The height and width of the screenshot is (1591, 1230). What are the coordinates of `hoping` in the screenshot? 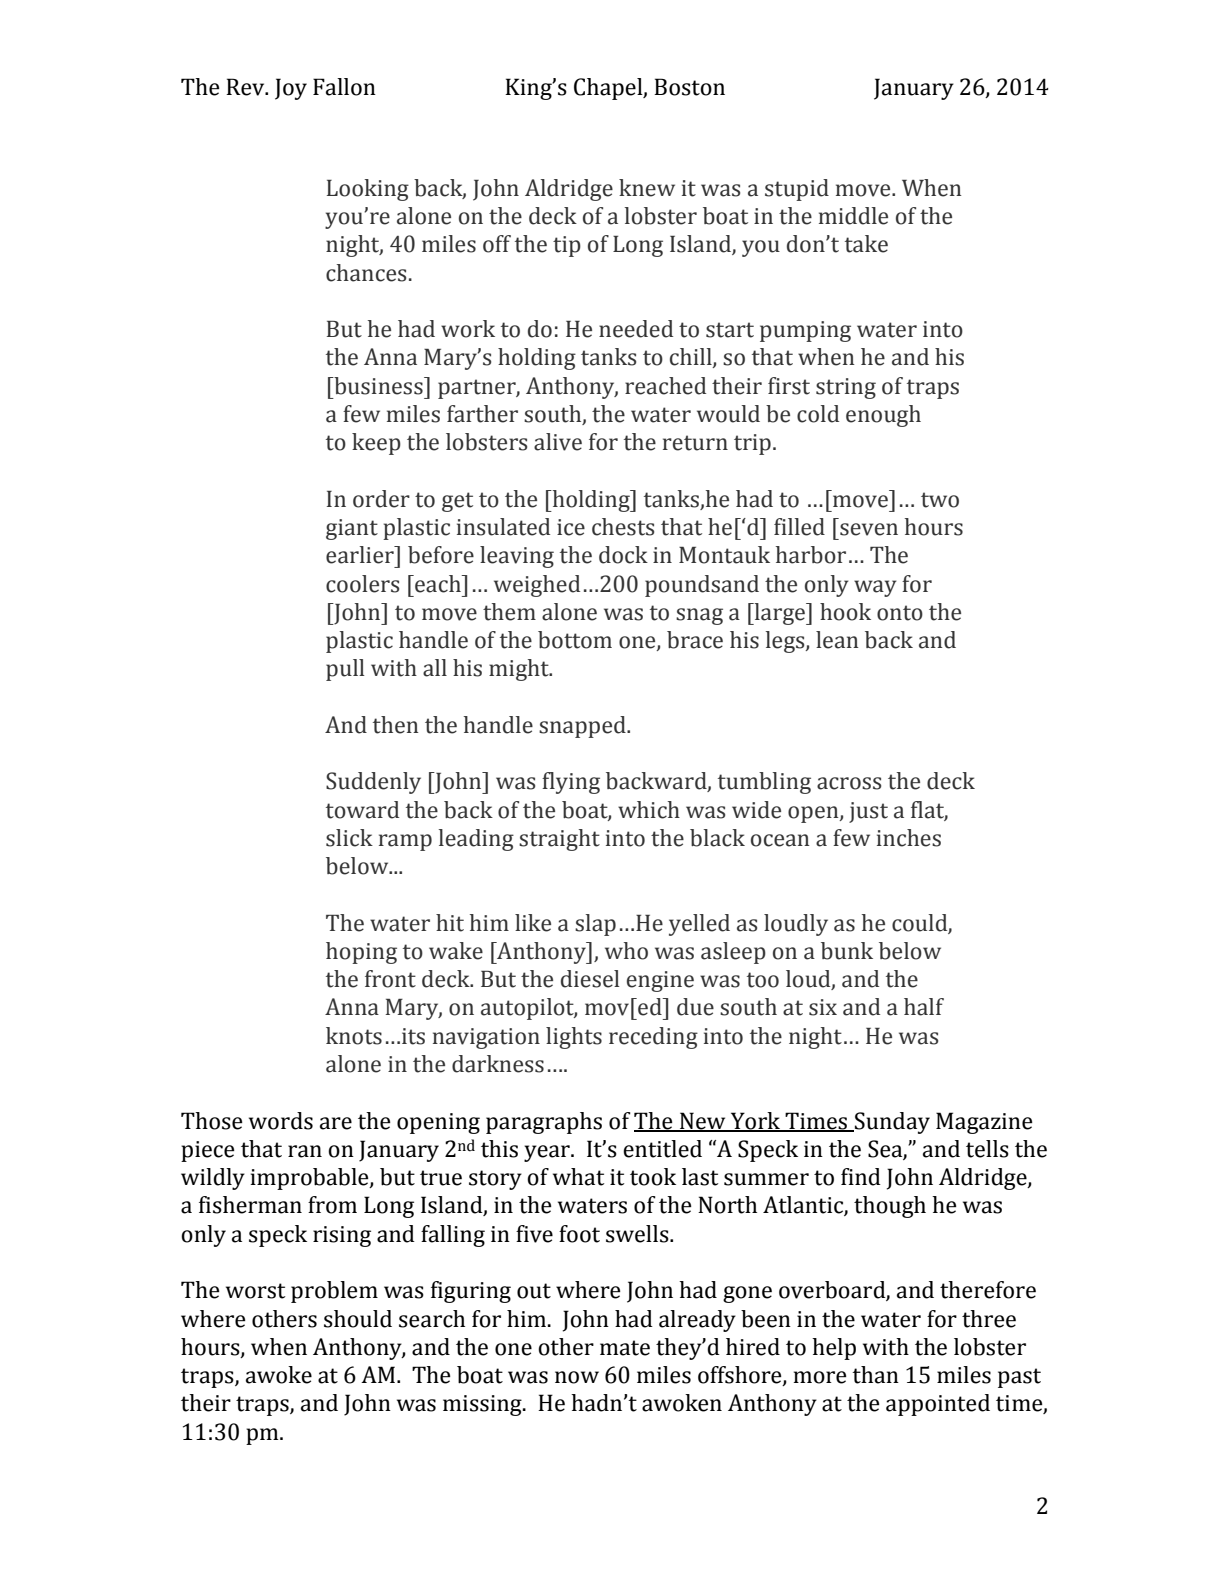 It's located at (361, 953).
